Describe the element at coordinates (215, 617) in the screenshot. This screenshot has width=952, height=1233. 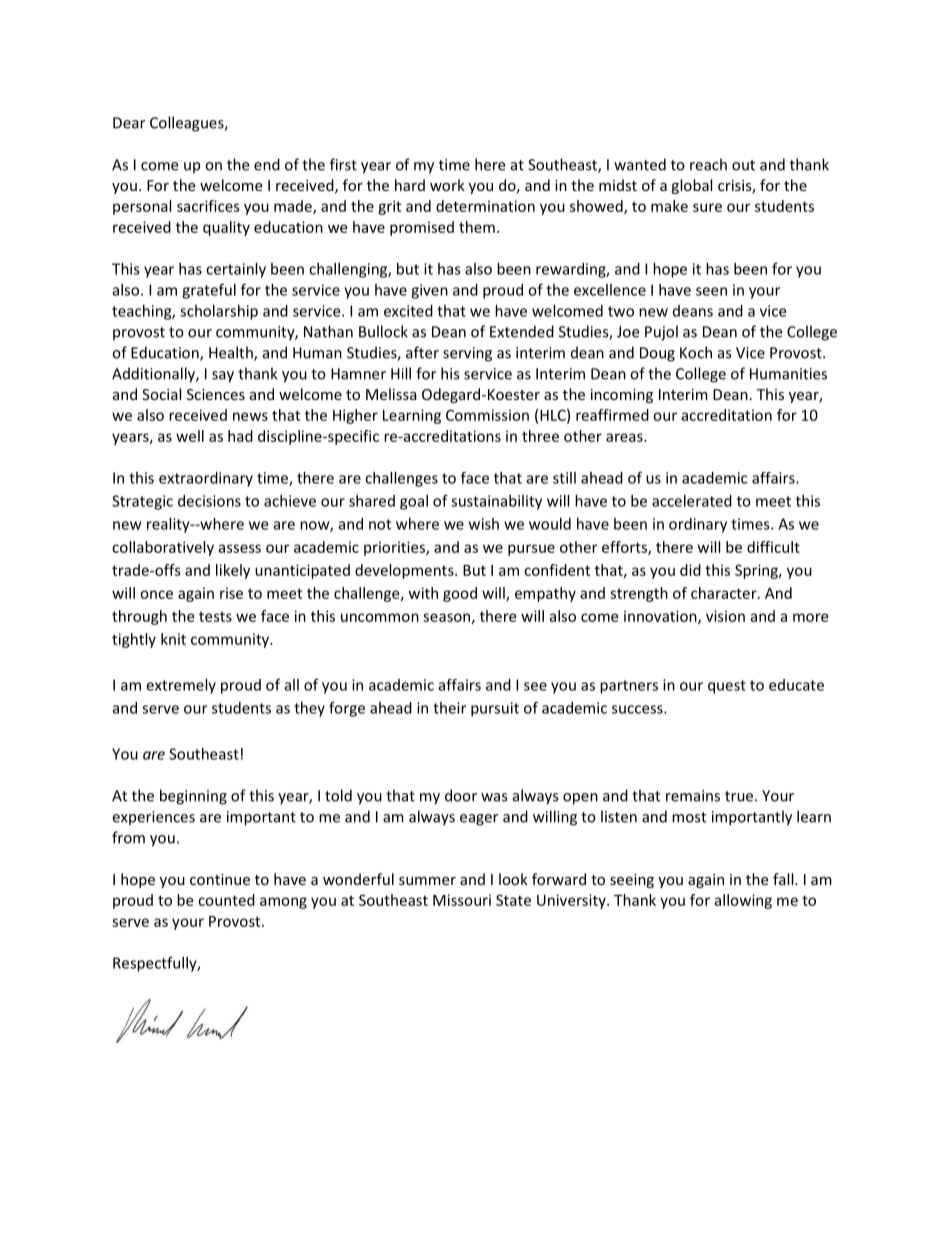
I see `tests` at that location.
